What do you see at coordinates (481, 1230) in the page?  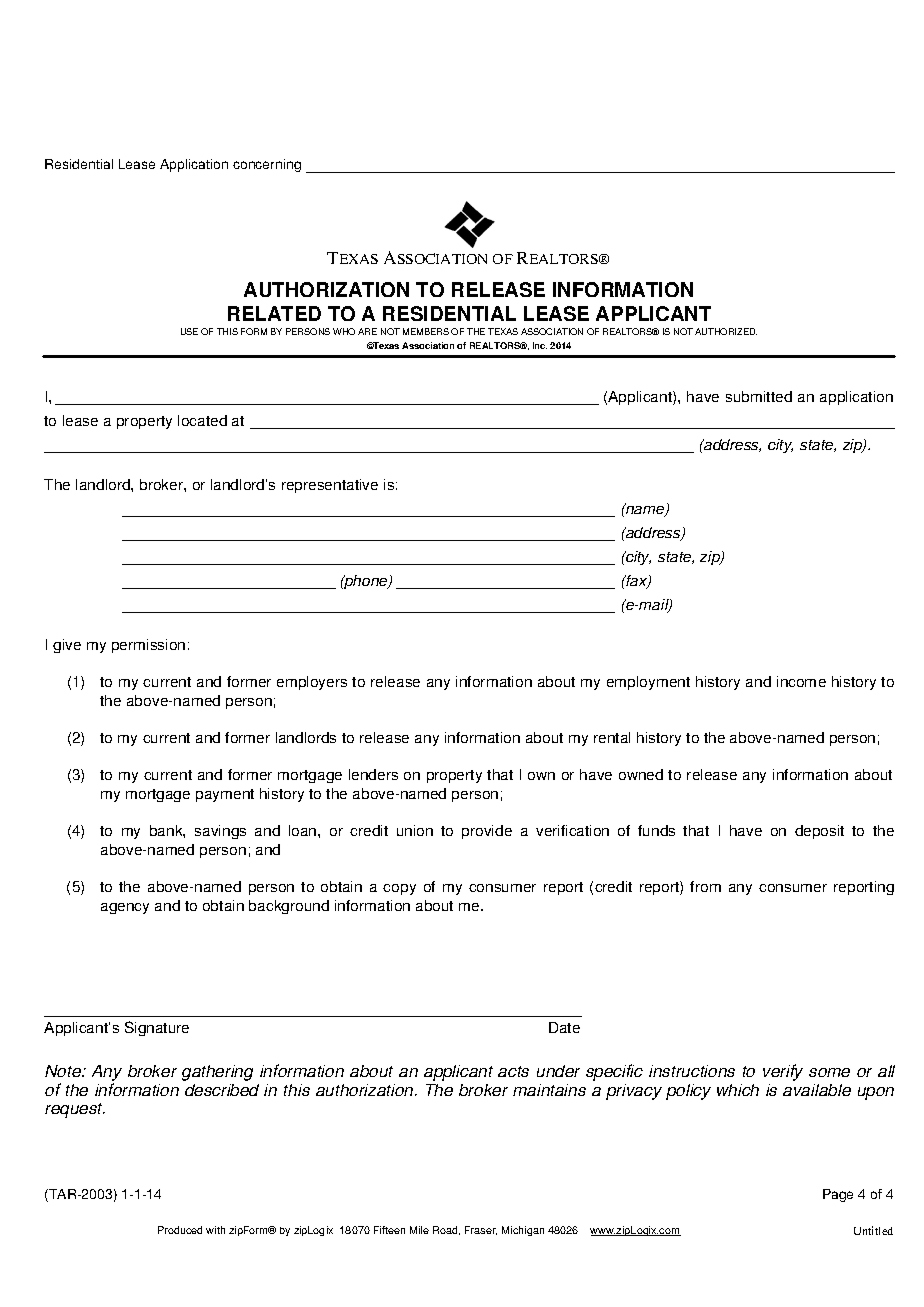 I see `Fraser` at bounding box center [481, 1230].
